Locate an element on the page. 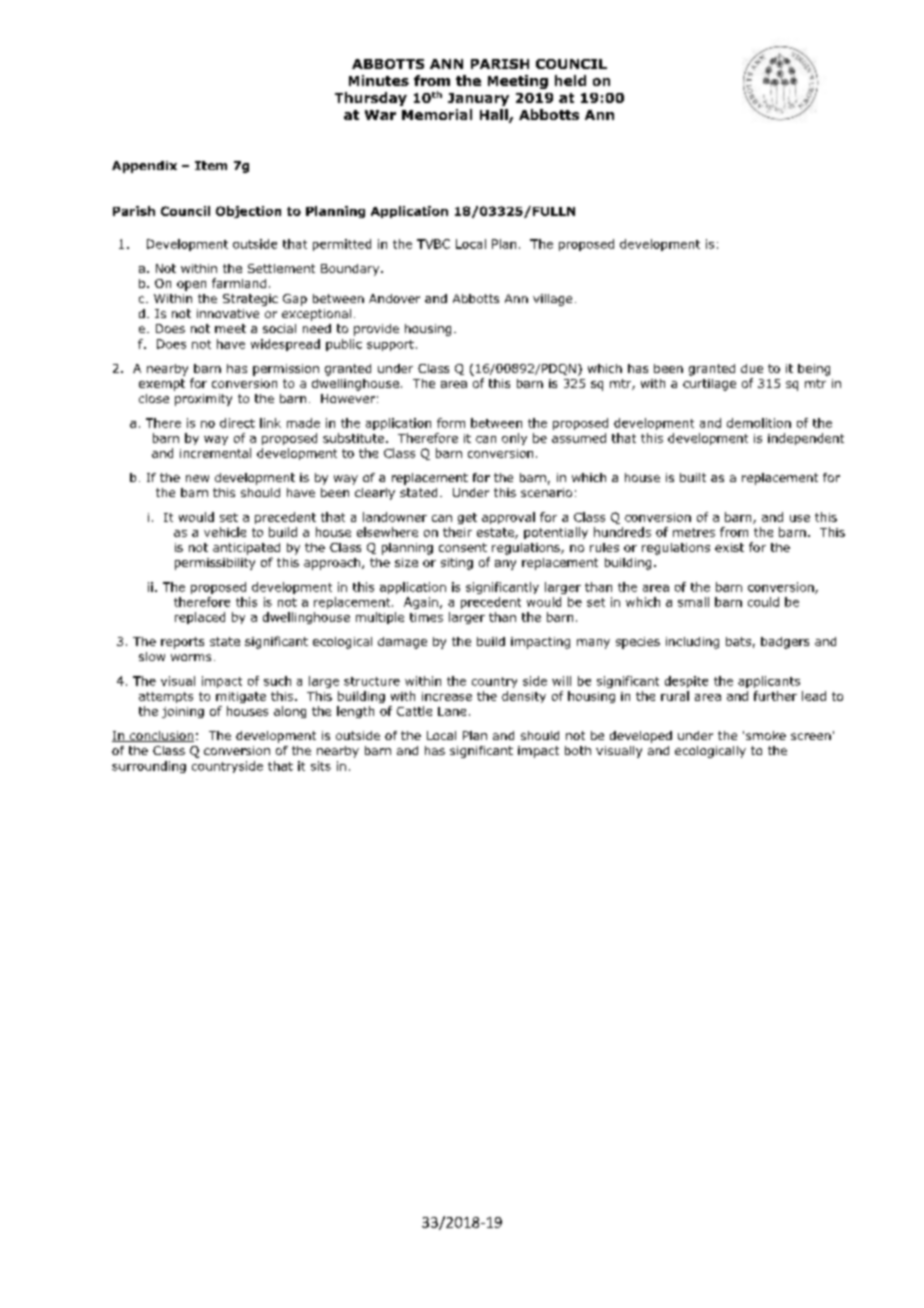  direct is located at coordinates (237, 423).
